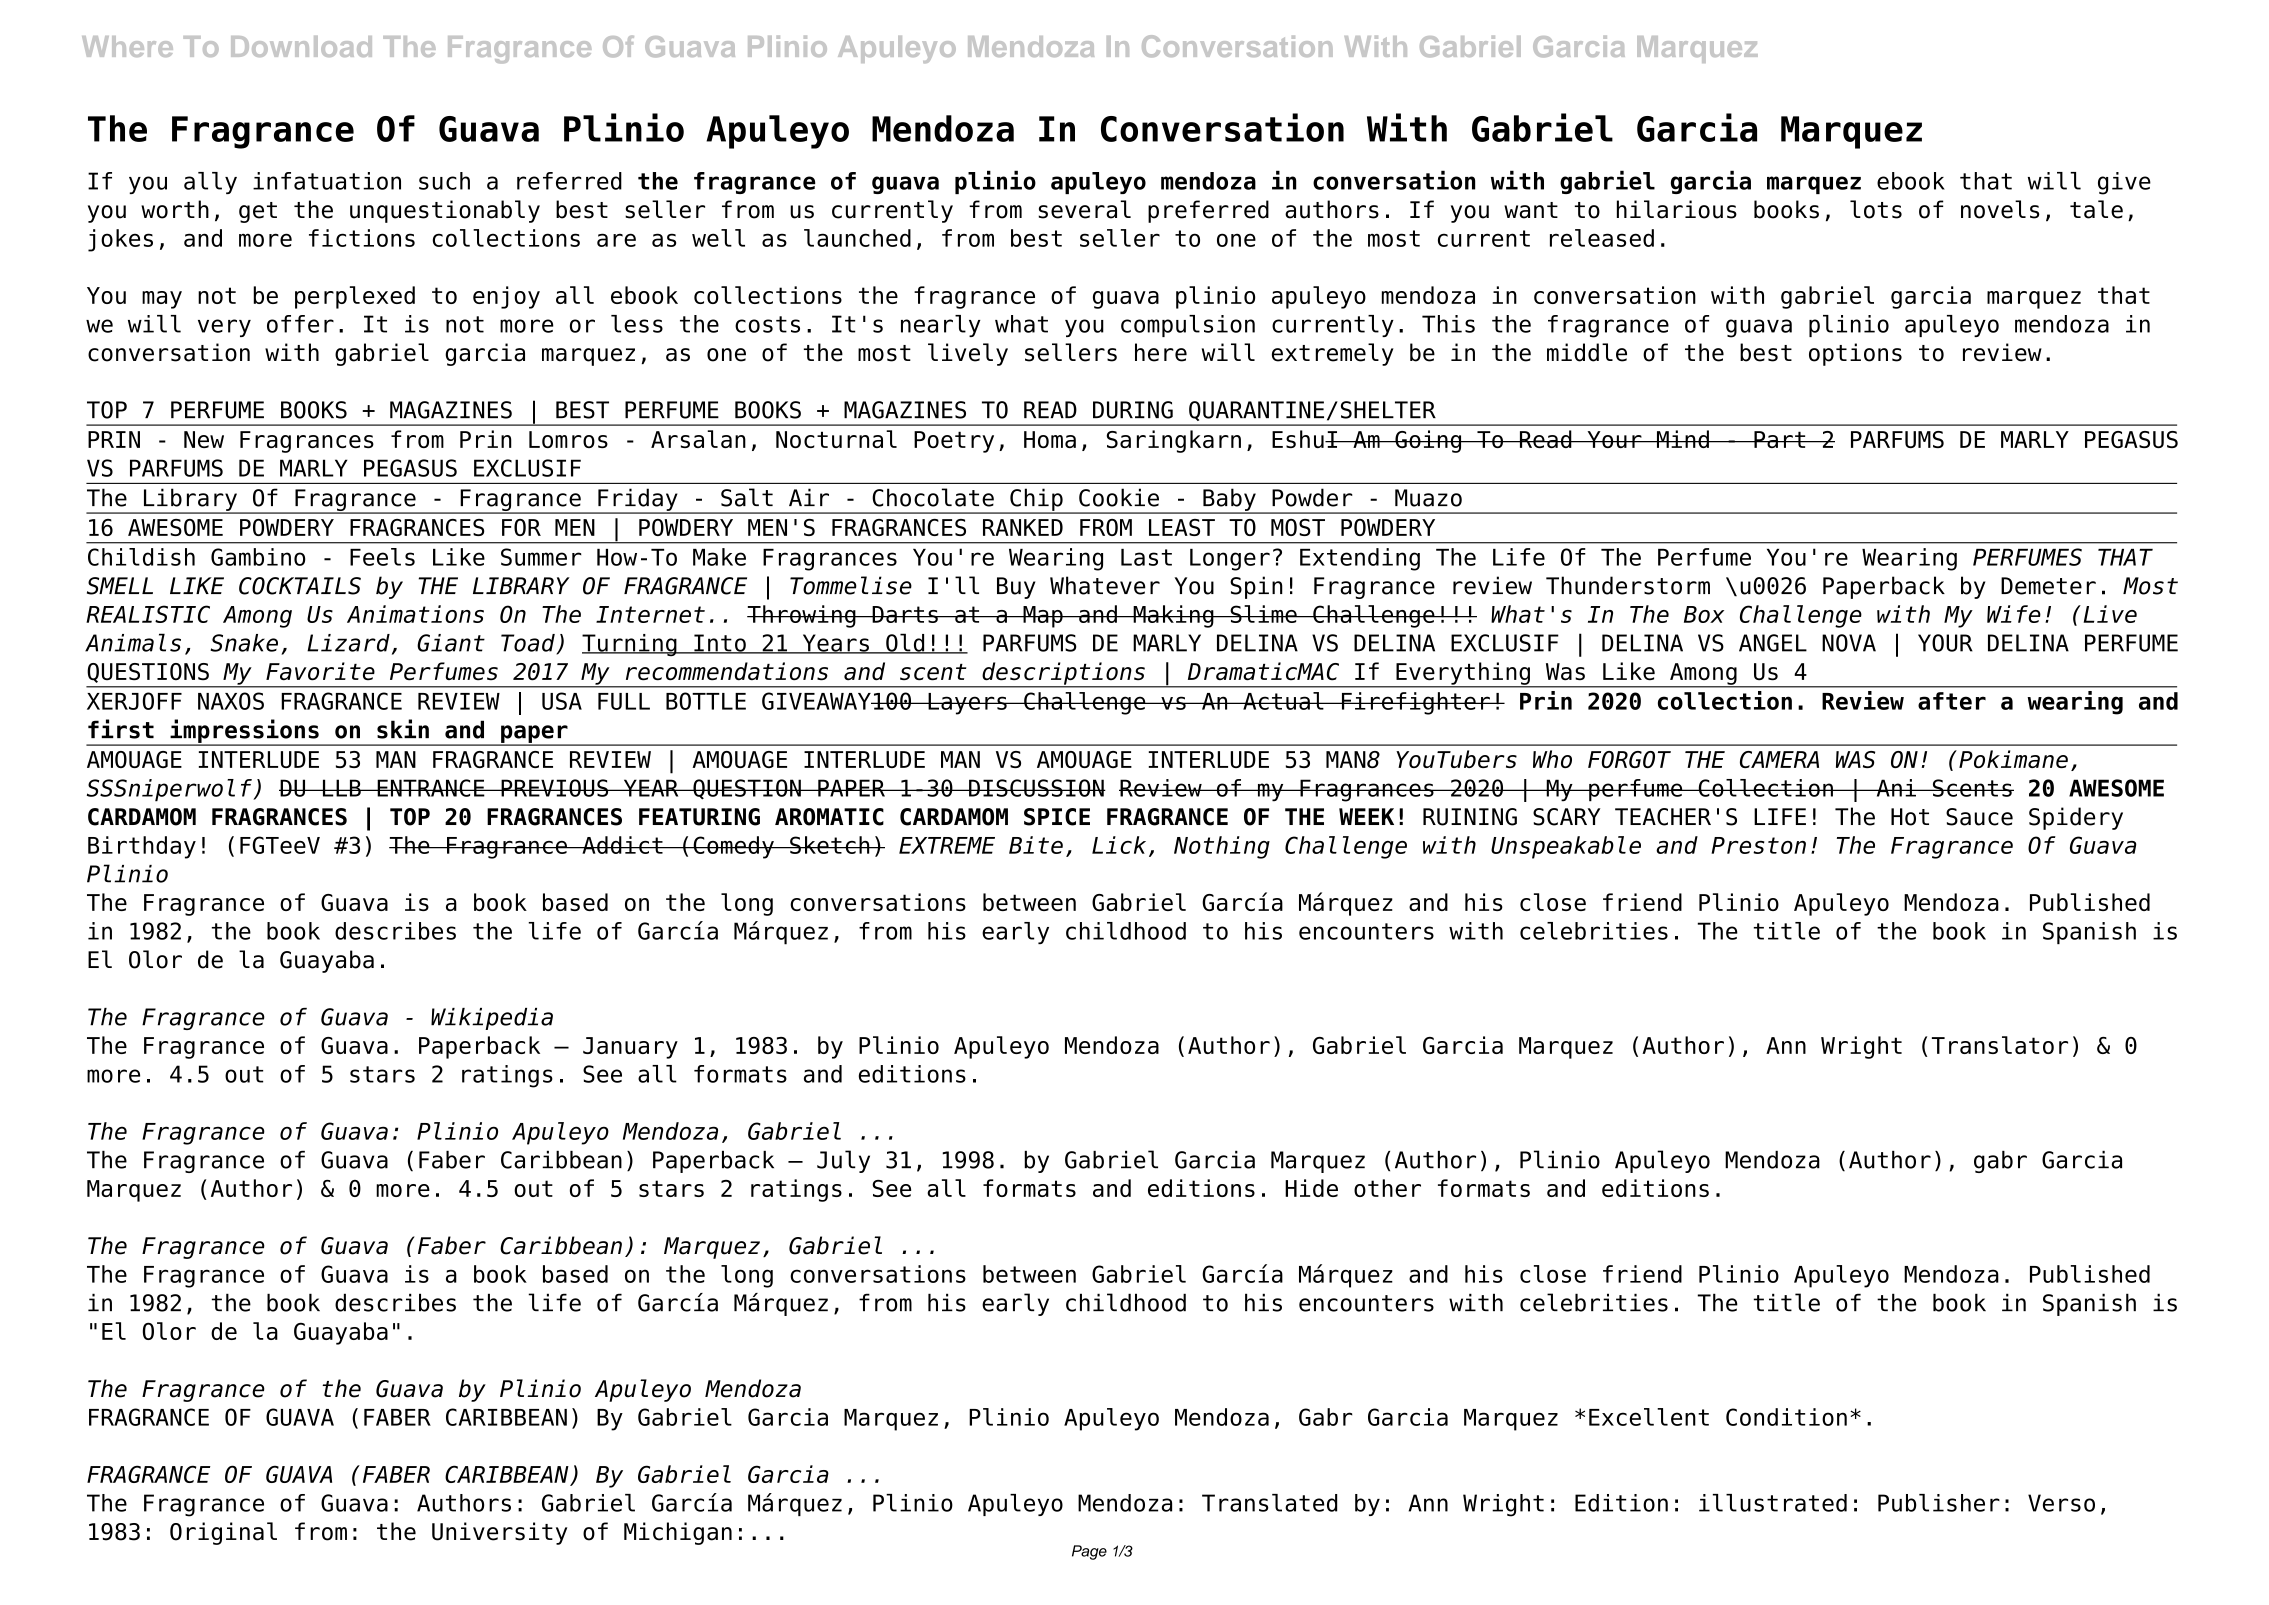 This image has height=1605, width=2269. I want to click on several, so click(1084, 209).
